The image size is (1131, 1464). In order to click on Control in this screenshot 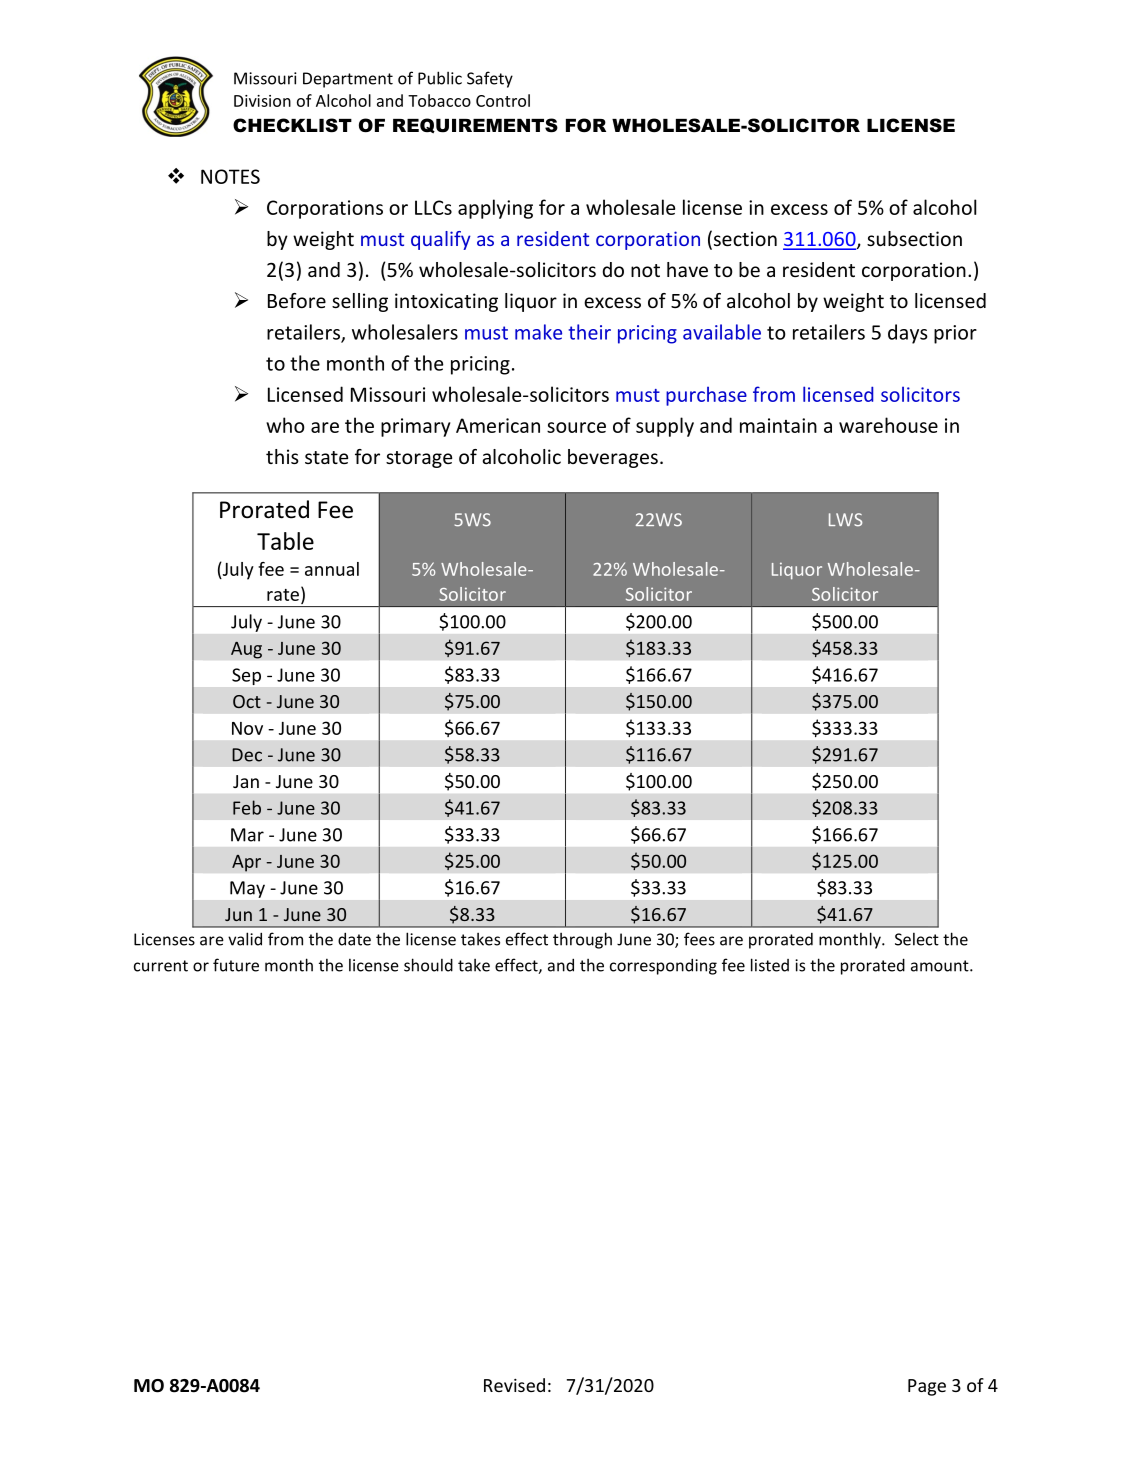, I will do `click(503, 100)`.
